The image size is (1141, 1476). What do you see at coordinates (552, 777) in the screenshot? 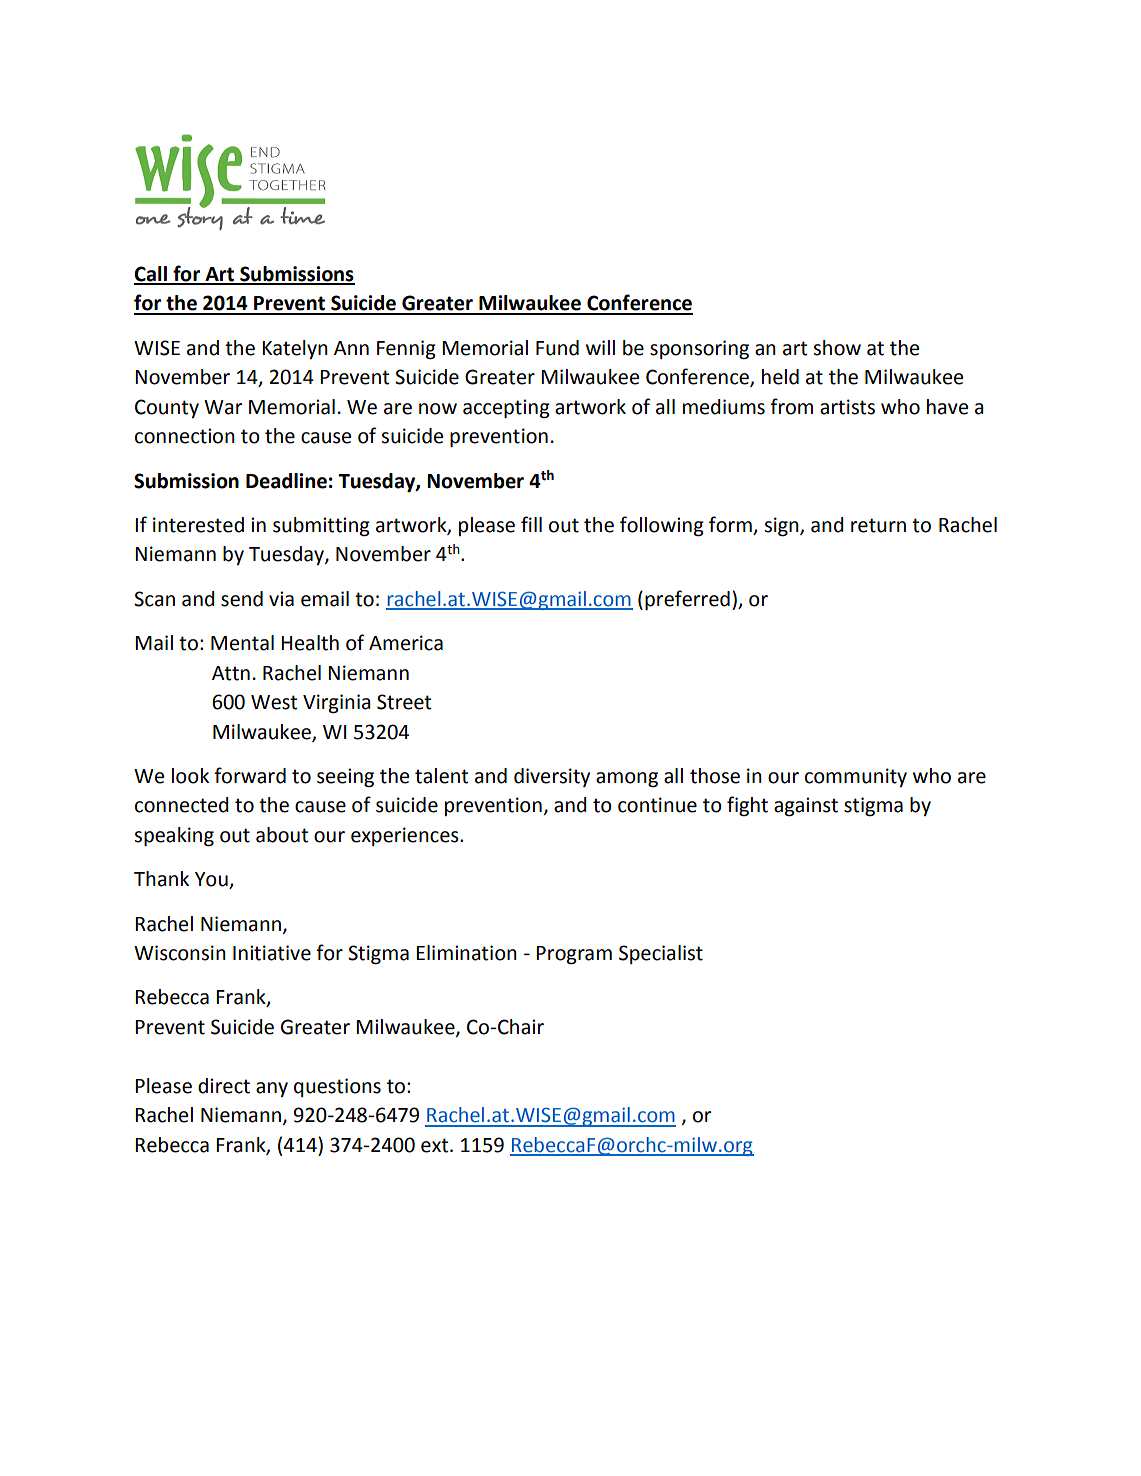
I see `diversity` at bounding box center [552, 777].
